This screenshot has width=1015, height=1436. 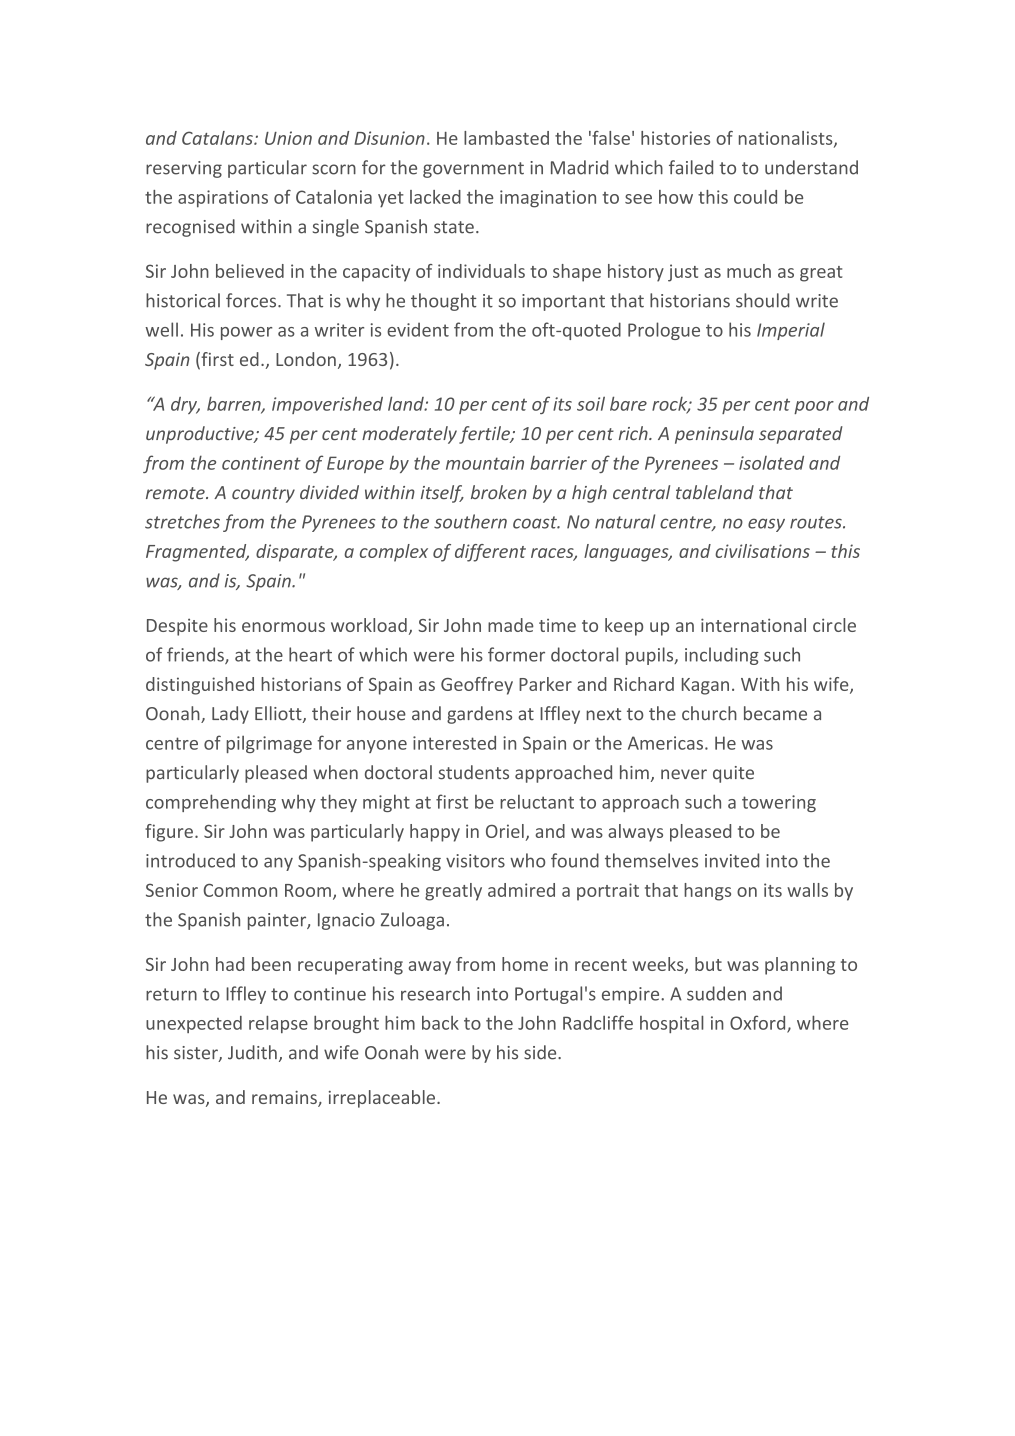 What do you see at coordinates (261, 463) in the screenshot?
I see `continent` at bounding box center [261, 463].
